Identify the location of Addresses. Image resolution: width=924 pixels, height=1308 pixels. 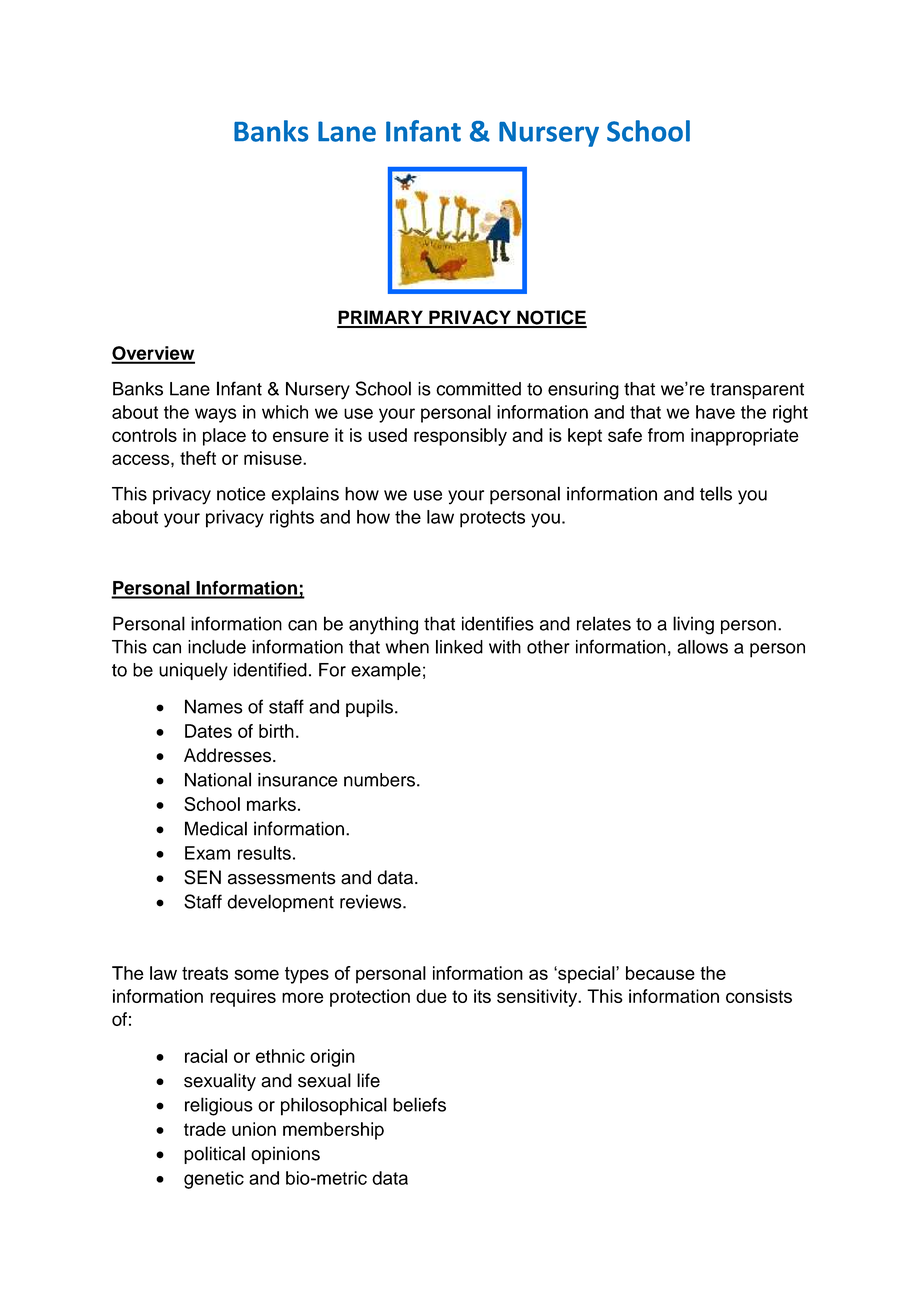
(227, 755).
